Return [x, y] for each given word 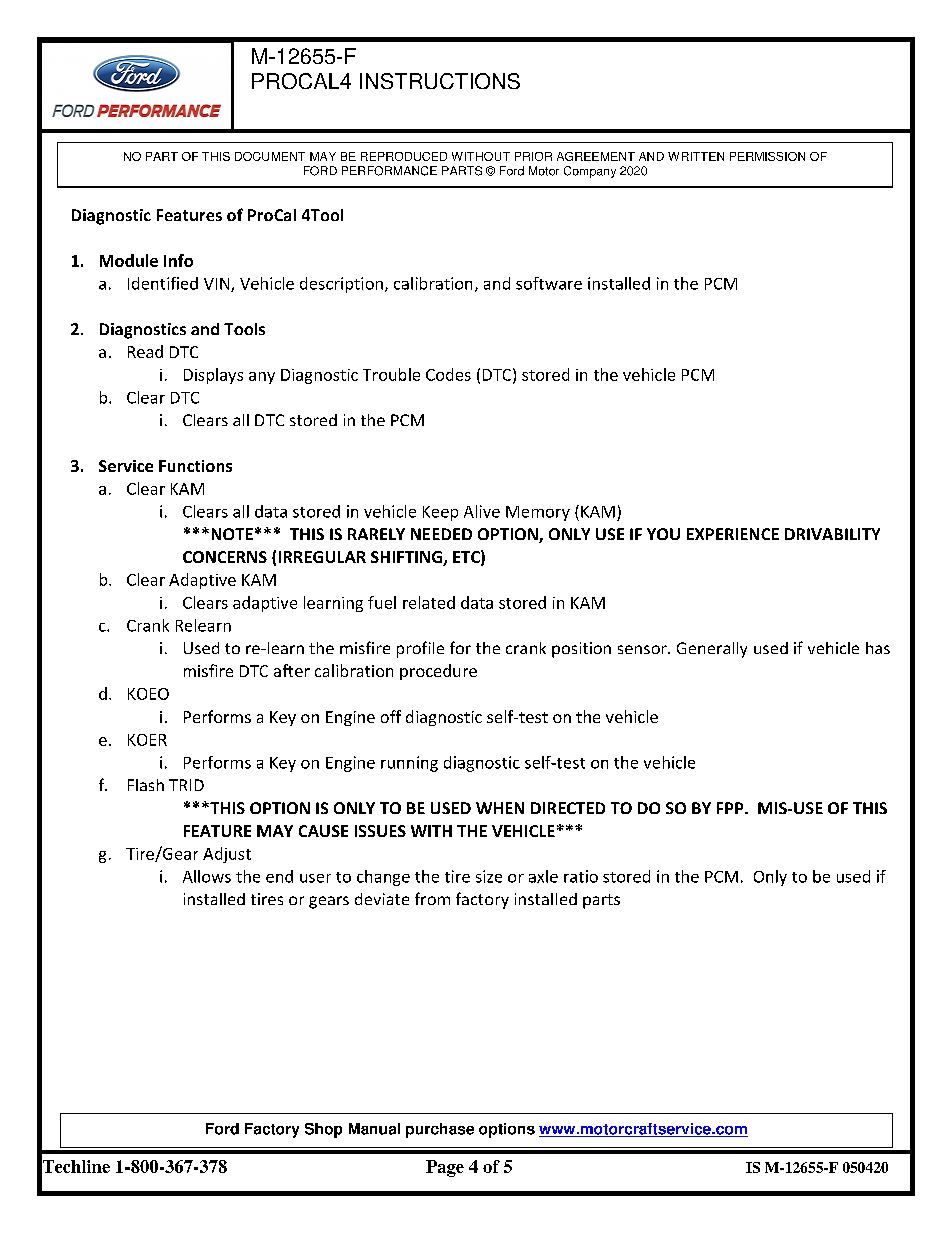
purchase [440, 1130]
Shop [323, 1130]
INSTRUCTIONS [440, 81]
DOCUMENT [270, 156]
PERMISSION [767, 156]
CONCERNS [225, 557]
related [429, 602]
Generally [712, 650]
